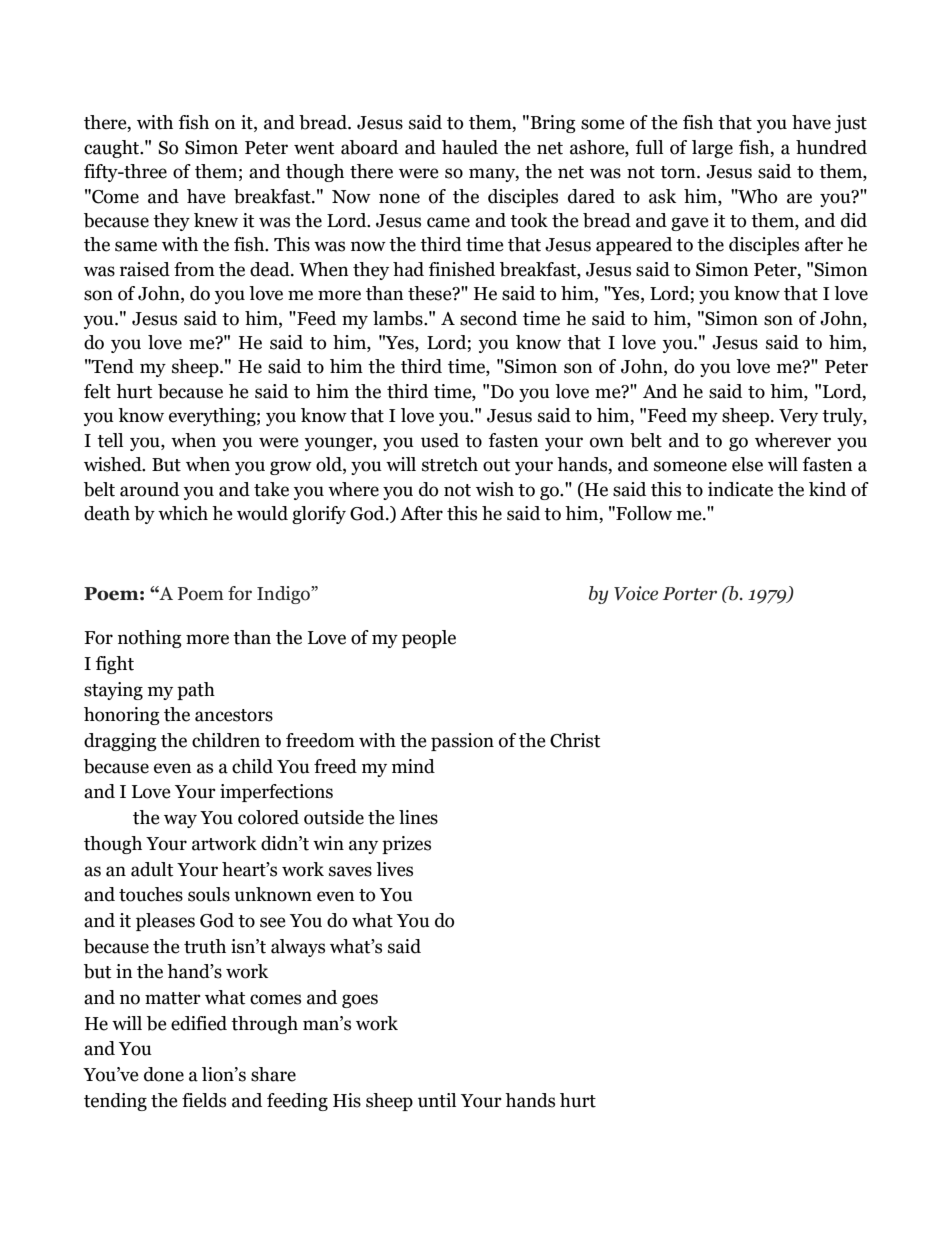  What do you see at coordinates (690, 594) in the image?
I see `Porter` at bounding box center [690, 594].
